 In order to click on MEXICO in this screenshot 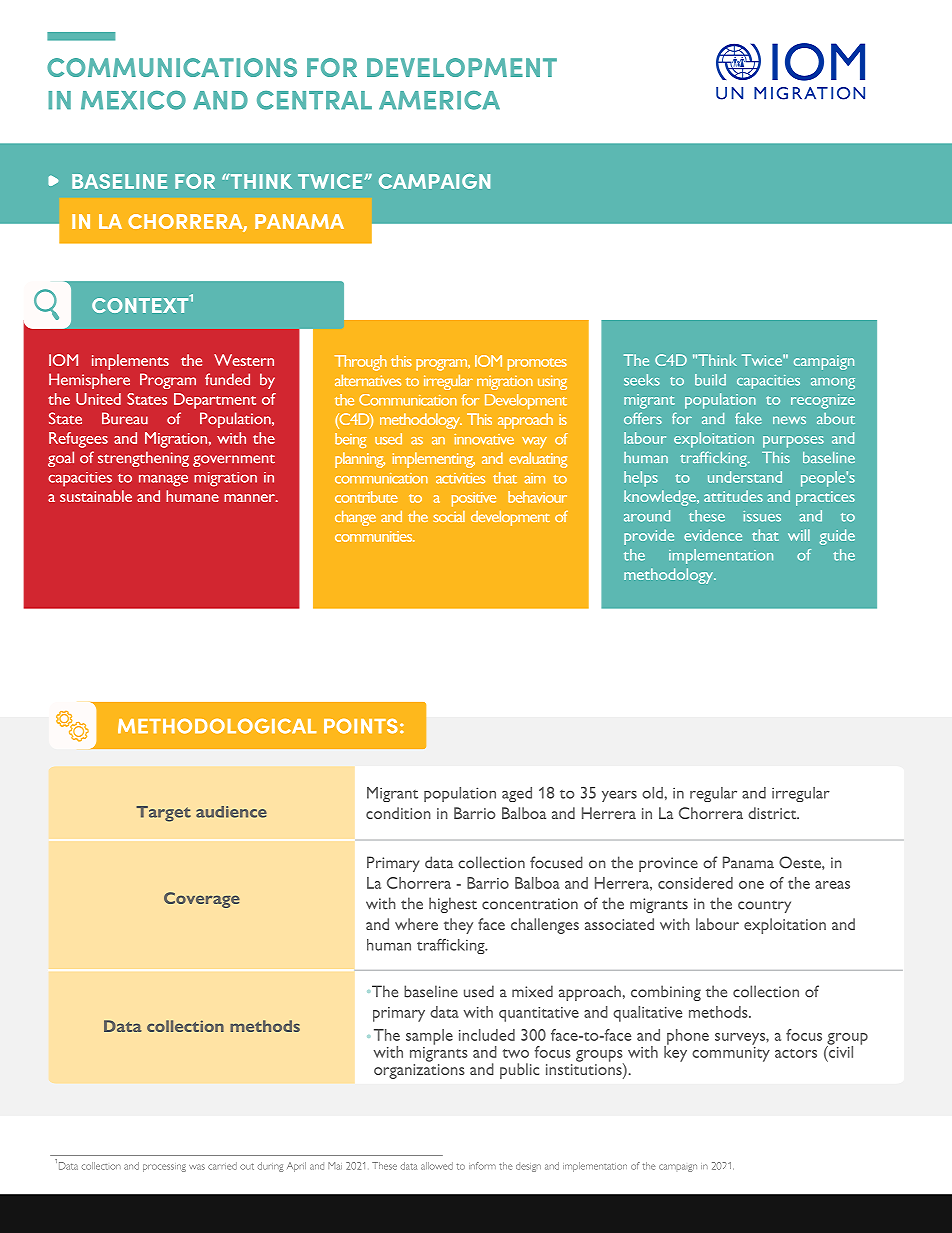, I will do `click(133, 100)`.
